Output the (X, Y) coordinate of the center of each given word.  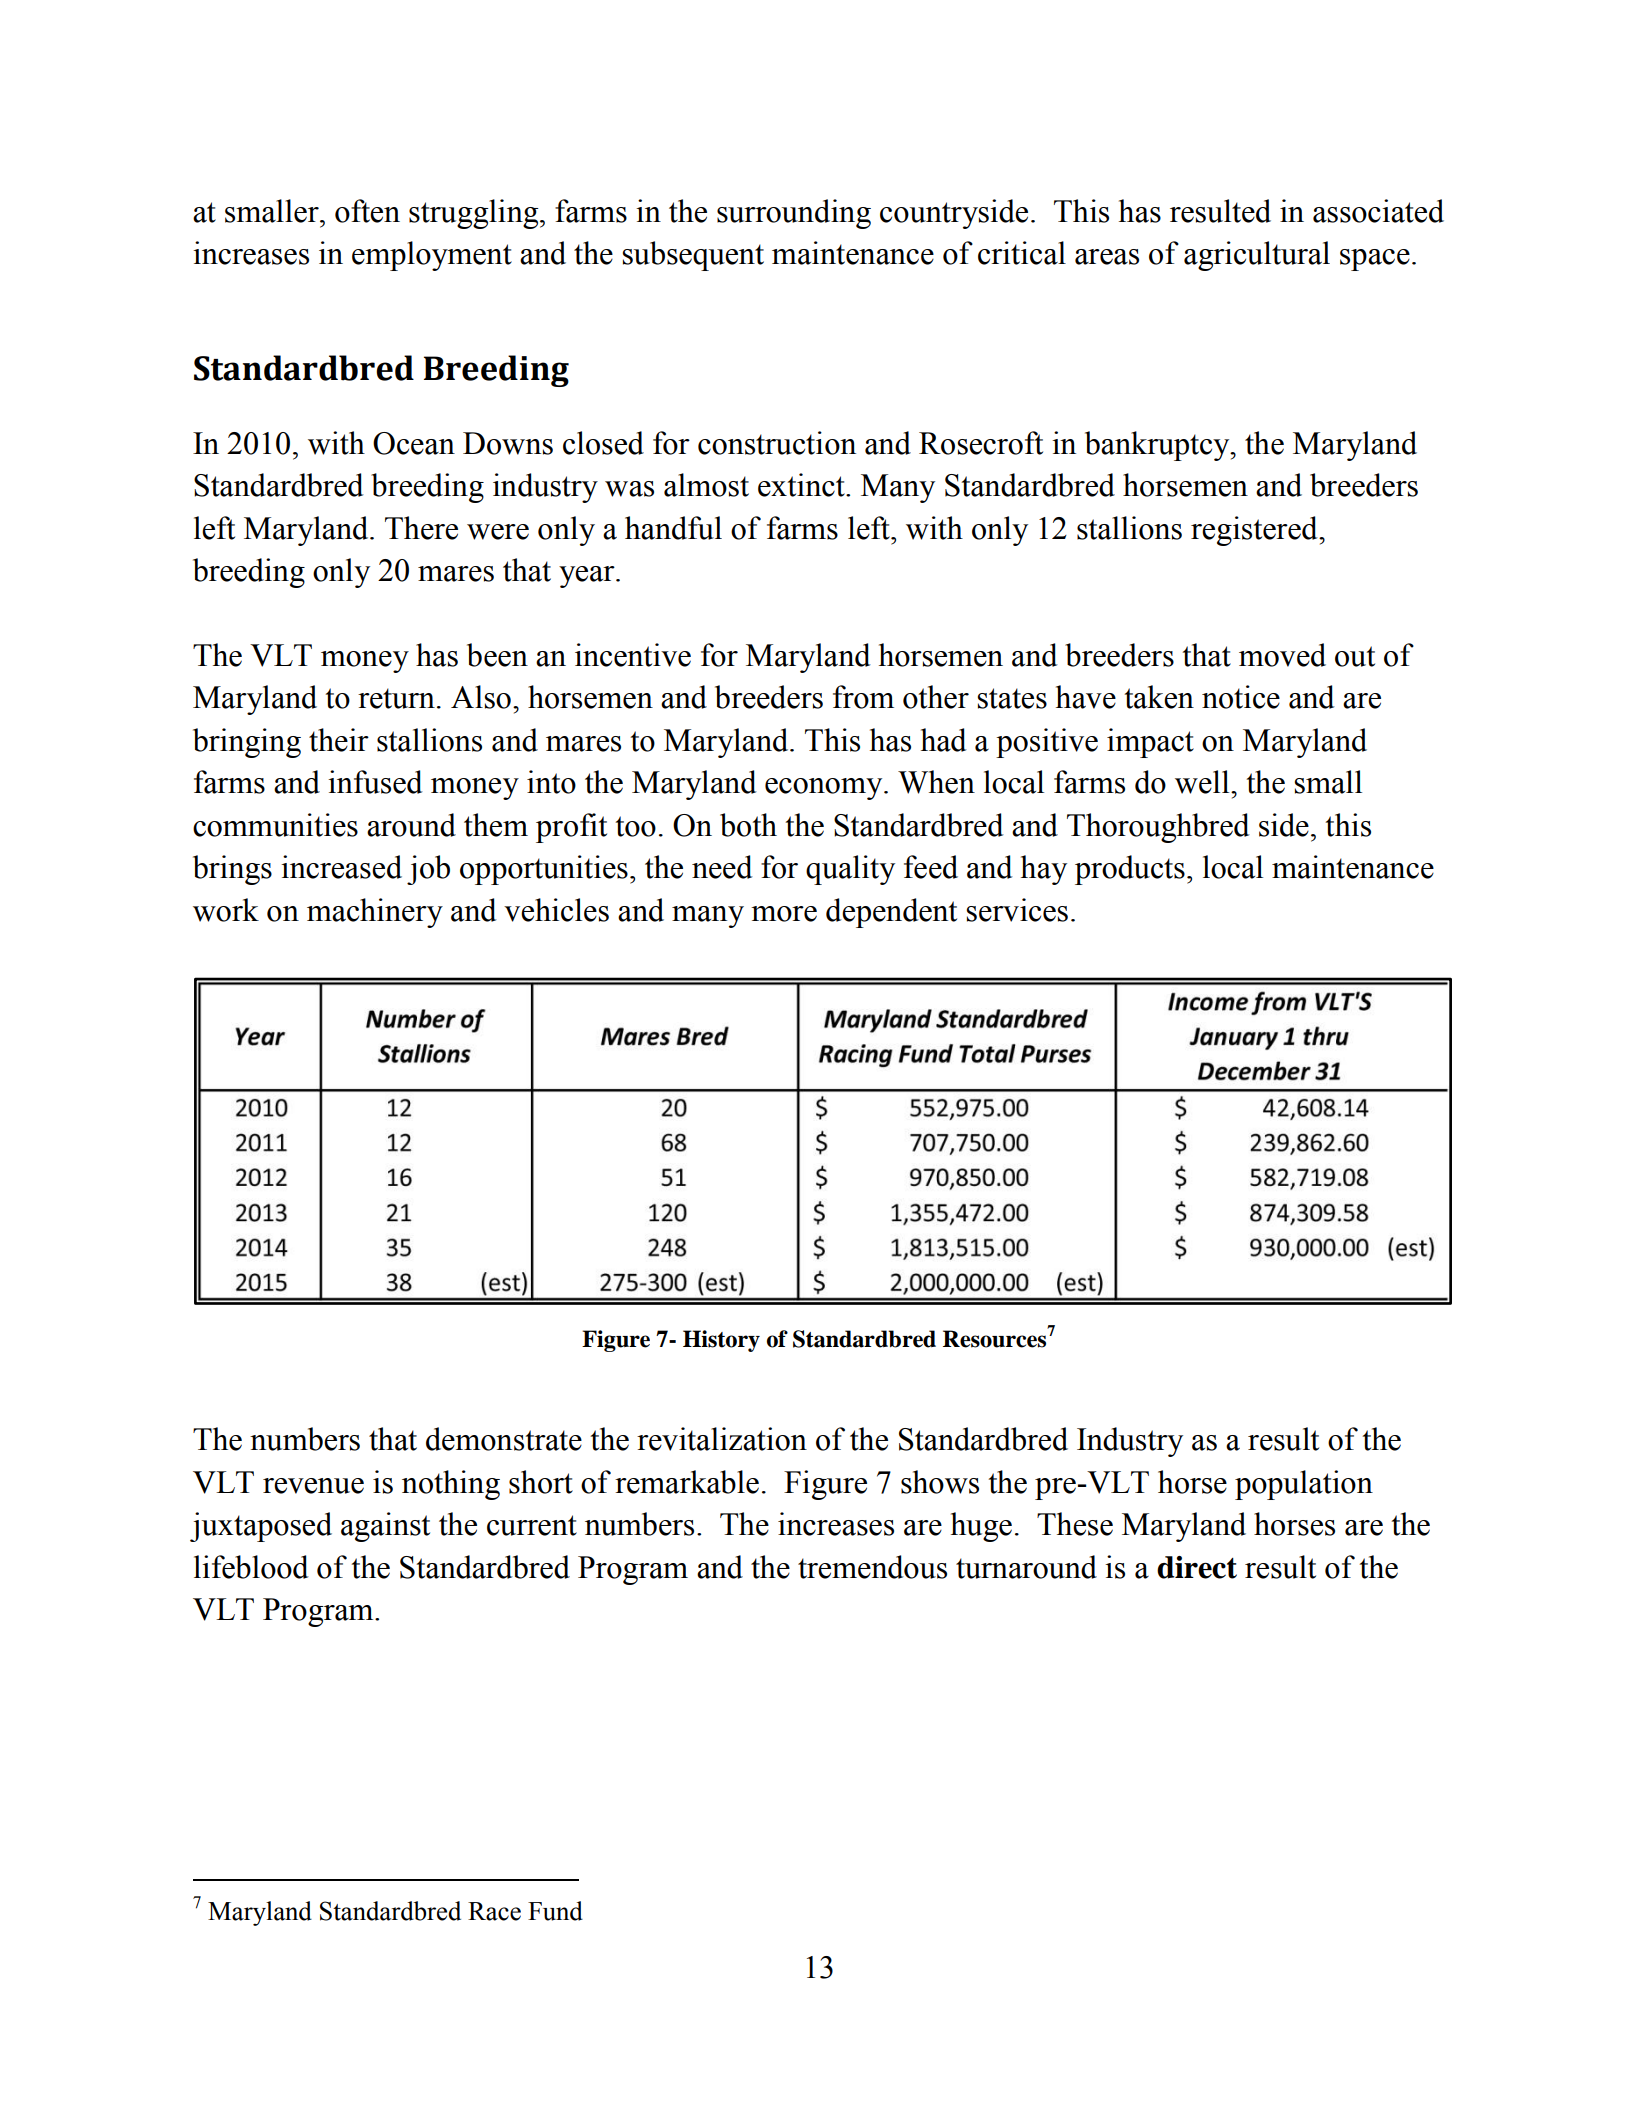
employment (432, 256)
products (1130, 870)
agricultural (1257, 256)
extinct (802, 485)
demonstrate (504, 1439)
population (1304, 1485)
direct (1197, 1567)
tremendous (872, 1567)
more (784, 914)
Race (494, 1911)
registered (1255, 531)
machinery (375, 913)
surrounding (794, 214)
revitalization (722, 1439)
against (385, 1527)
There (421, 528)
